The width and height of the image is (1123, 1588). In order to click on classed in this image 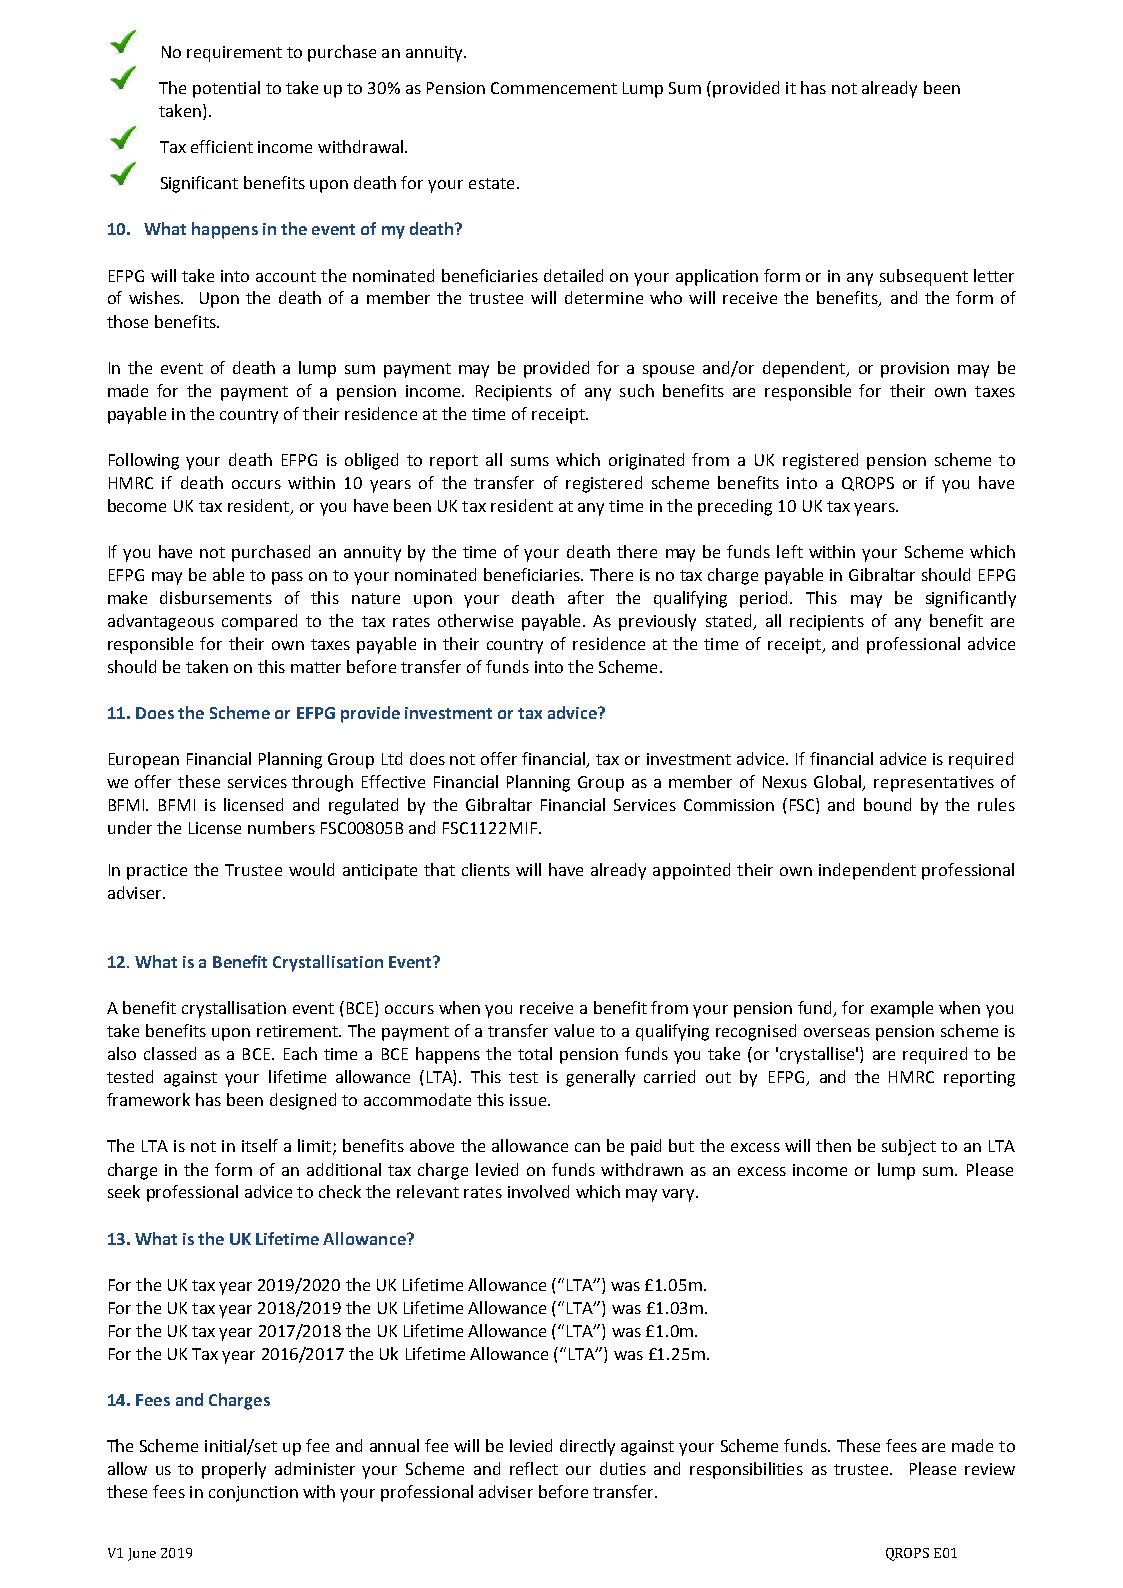, I will do `click(170, 1053)`.
